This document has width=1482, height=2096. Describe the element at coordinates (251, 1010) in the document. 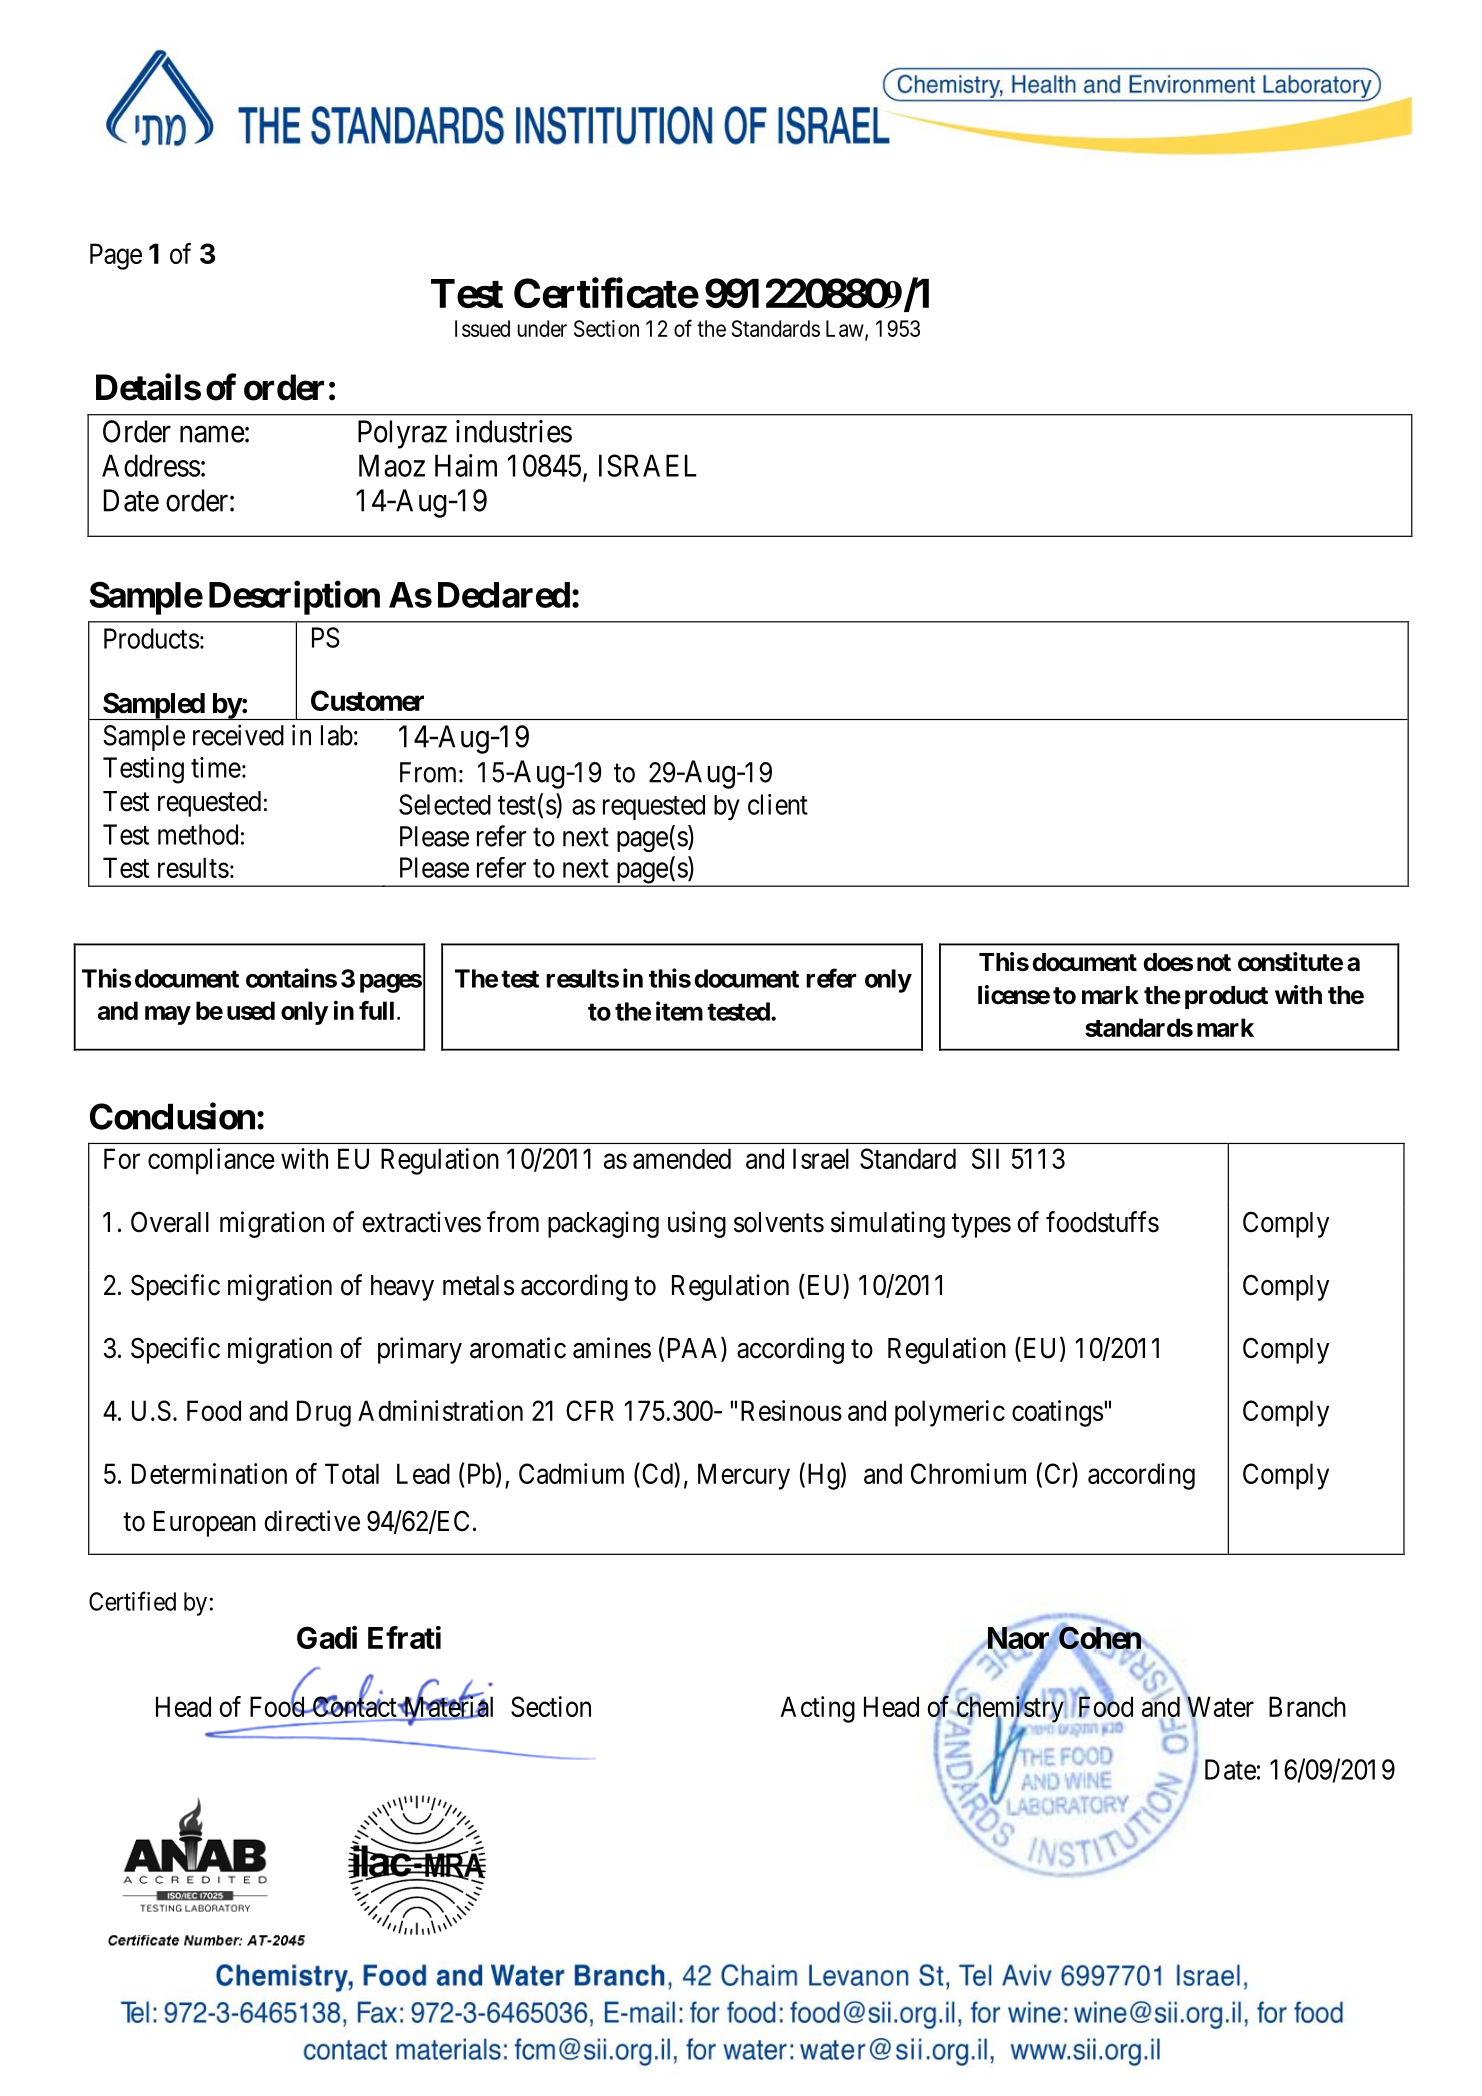

I see `used` at that location.
